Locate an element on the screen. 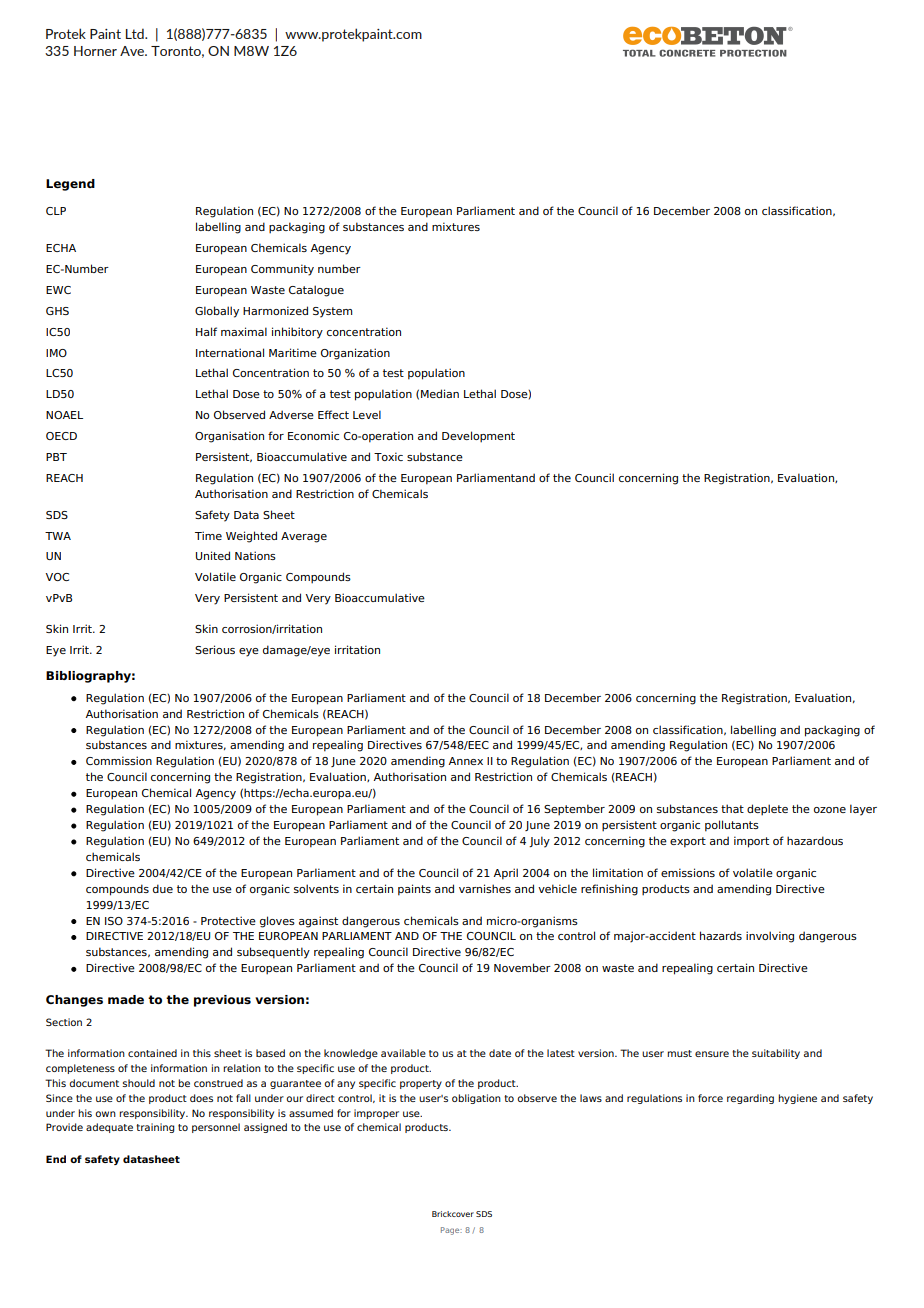 This screenshot has height=1308, width=924. Ltd is located at coordinates (136, 33).
